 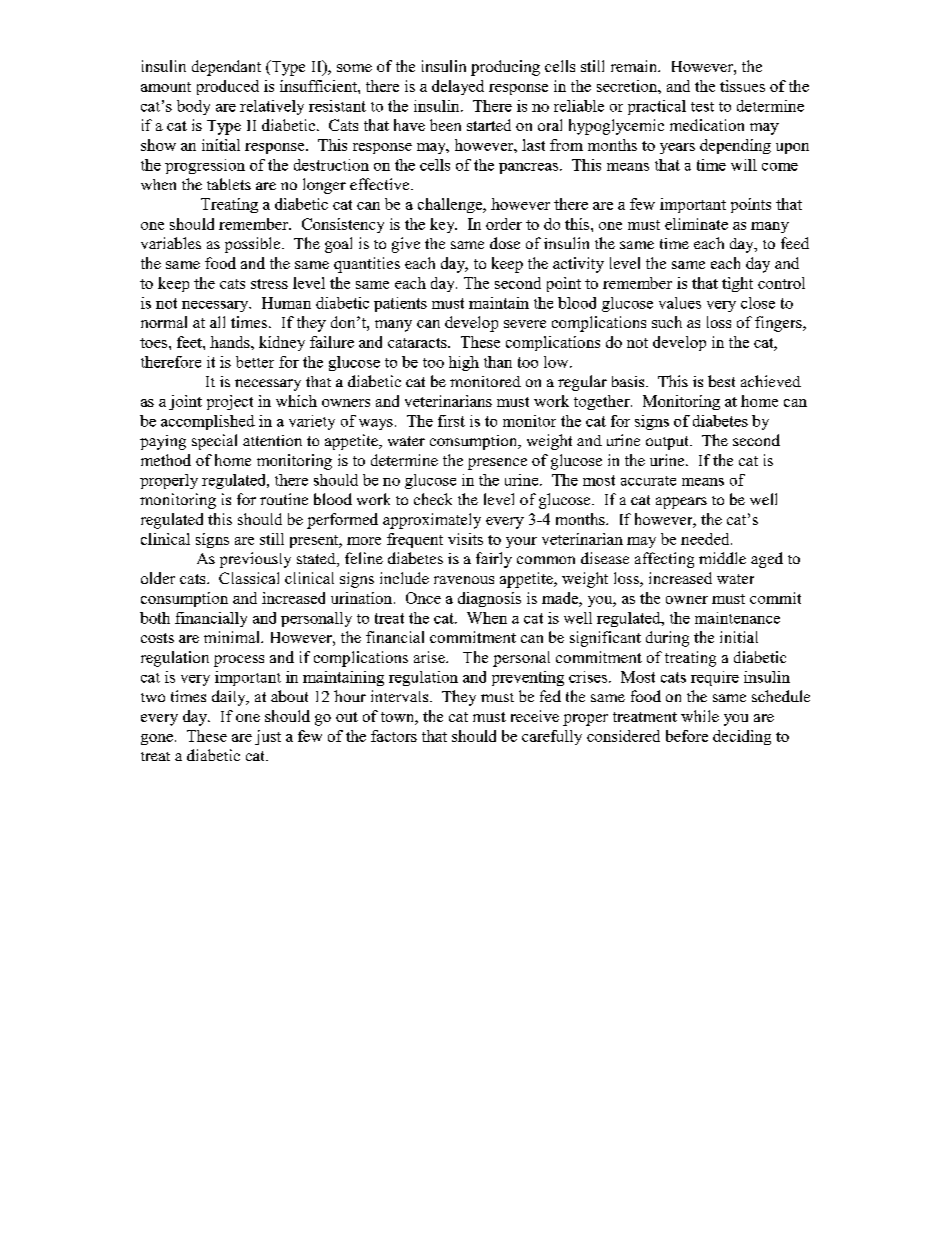 I want to click on receive, so click(x=535, y=716).
